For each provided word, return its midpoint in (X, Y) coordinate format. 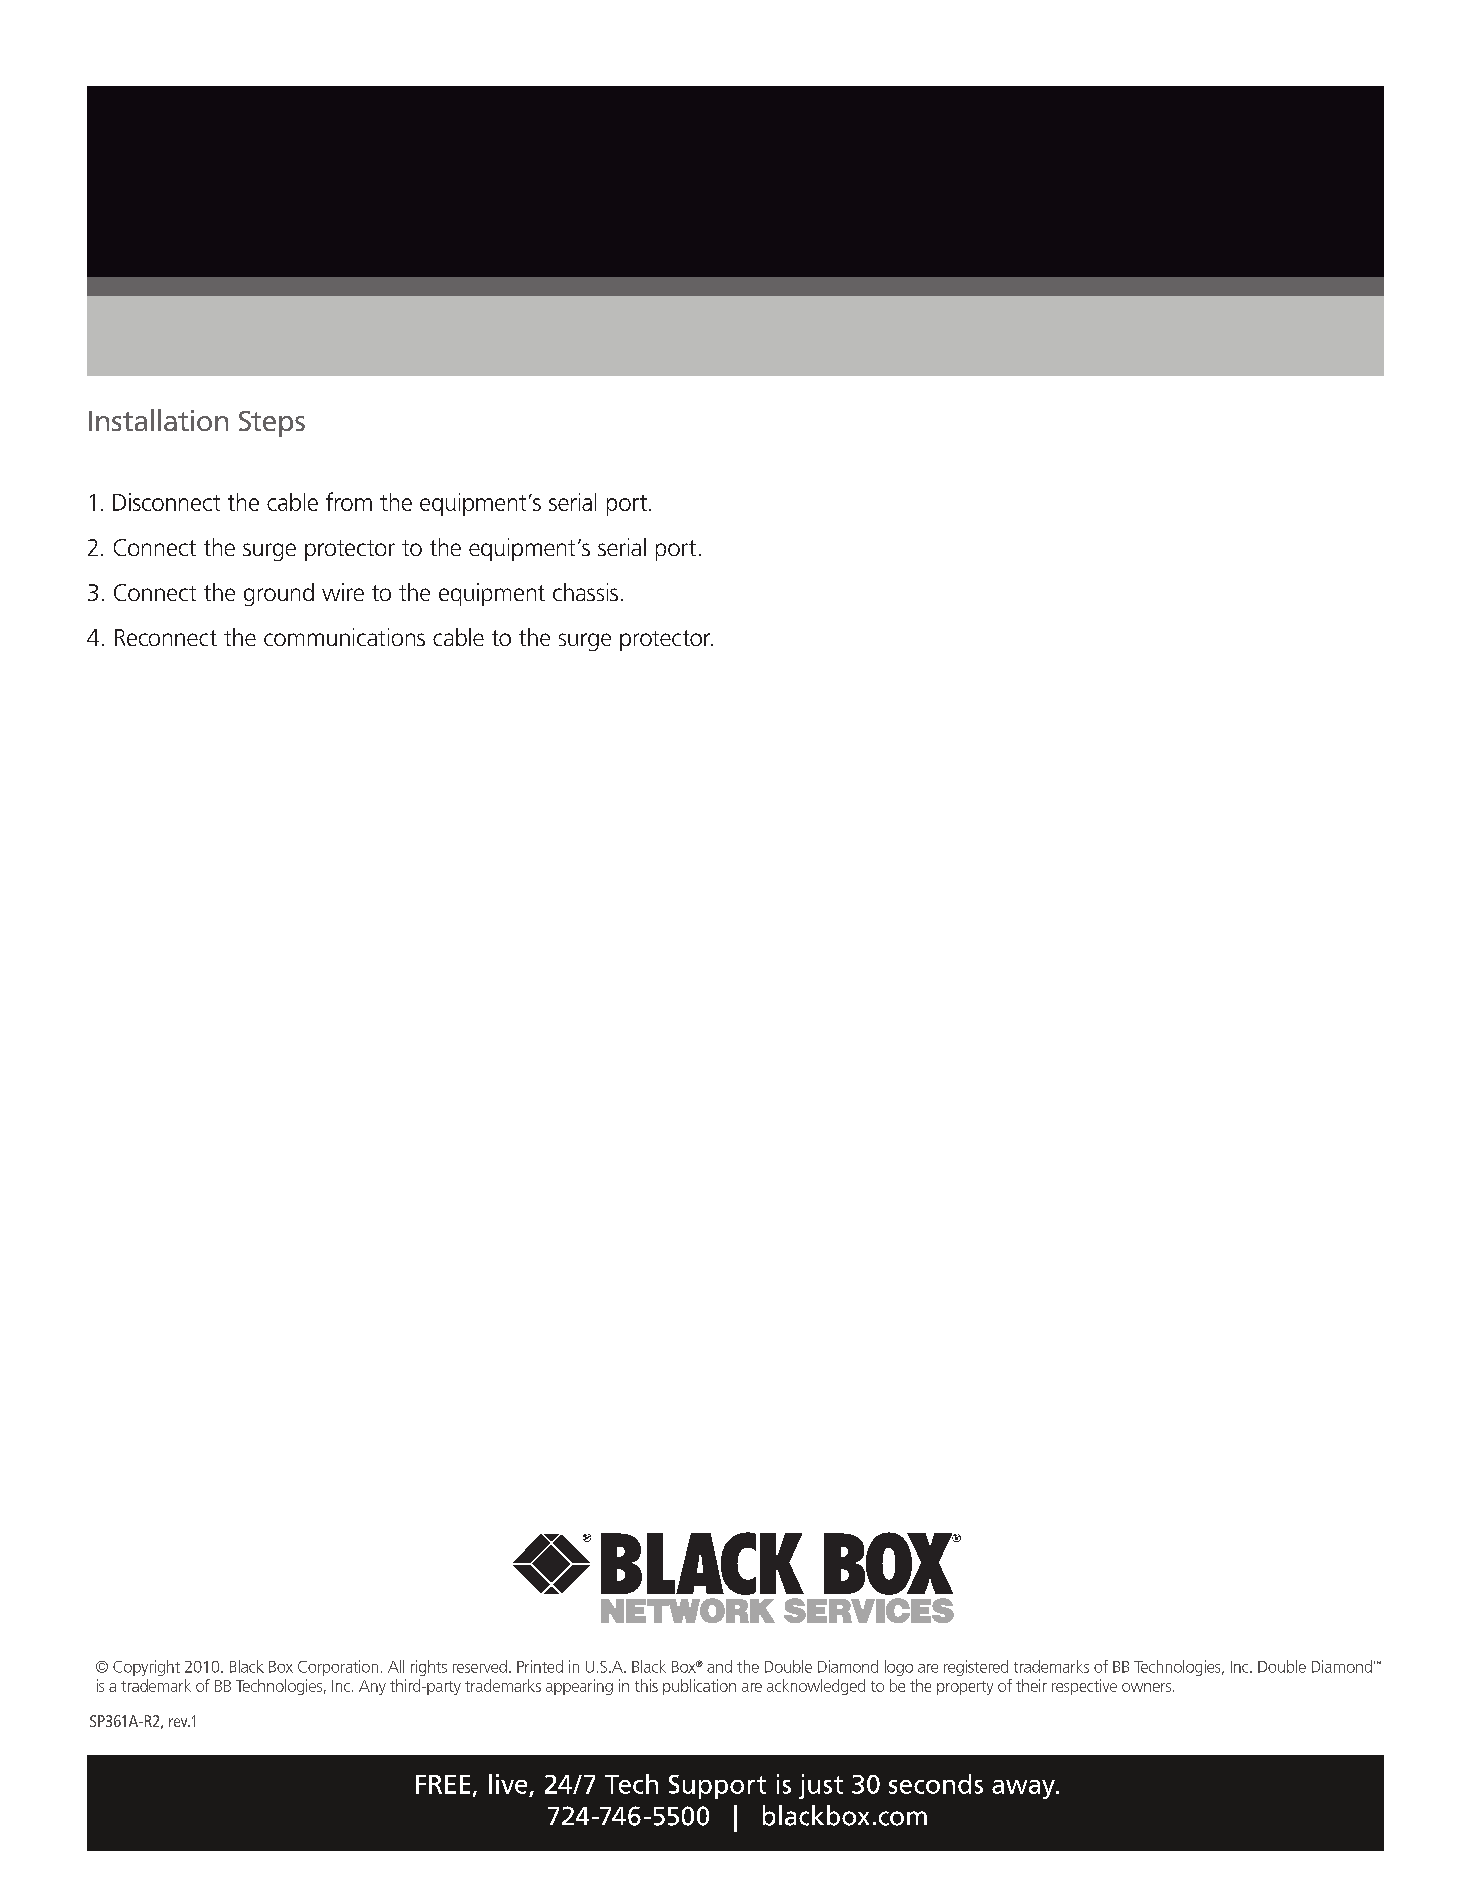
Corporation (338, 1668)
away (1024, 1789)
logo (899, 1668)
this (646, 1685)
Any (372, 1687)
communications (344, 637)
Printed (540, 1666)
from (349, 501)
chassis (585, 592)
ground (279, 594)
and (719, 1666)
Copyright (146, 1668)
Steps (272, 424)
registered (976, 1668)
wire (343, 592)
